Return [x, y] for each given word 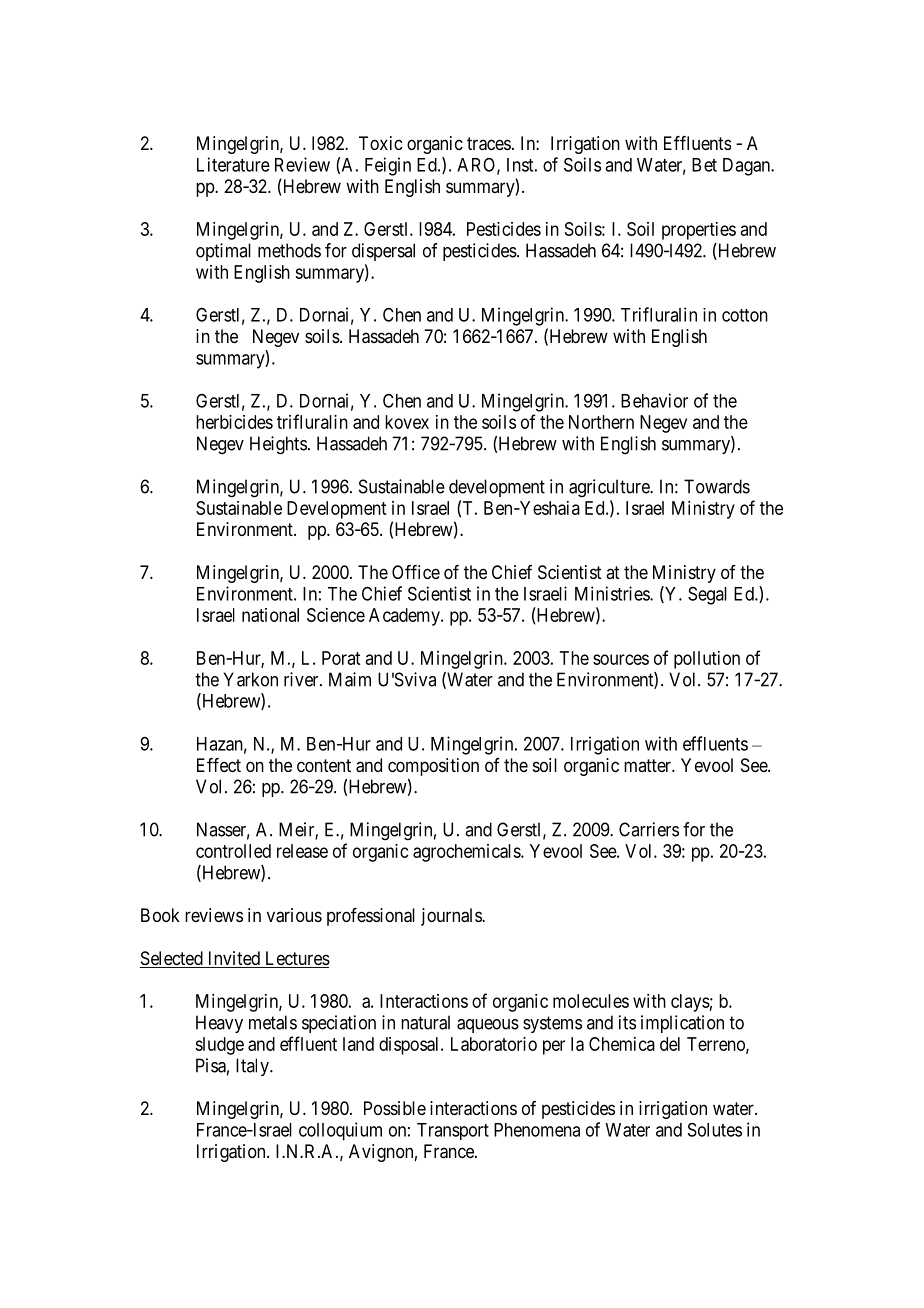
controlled [233, 851]
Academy [405, 617]
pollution [707, 660]
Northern [601, 422]
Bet [704, 165]
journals [452, 917]
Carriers [649, 829]
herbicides [234, 422]
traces [489, 144]
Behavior [654, 400]
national [270, 615]
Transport [453, 1131]
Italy [253, 1067]
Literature [233, 164]
